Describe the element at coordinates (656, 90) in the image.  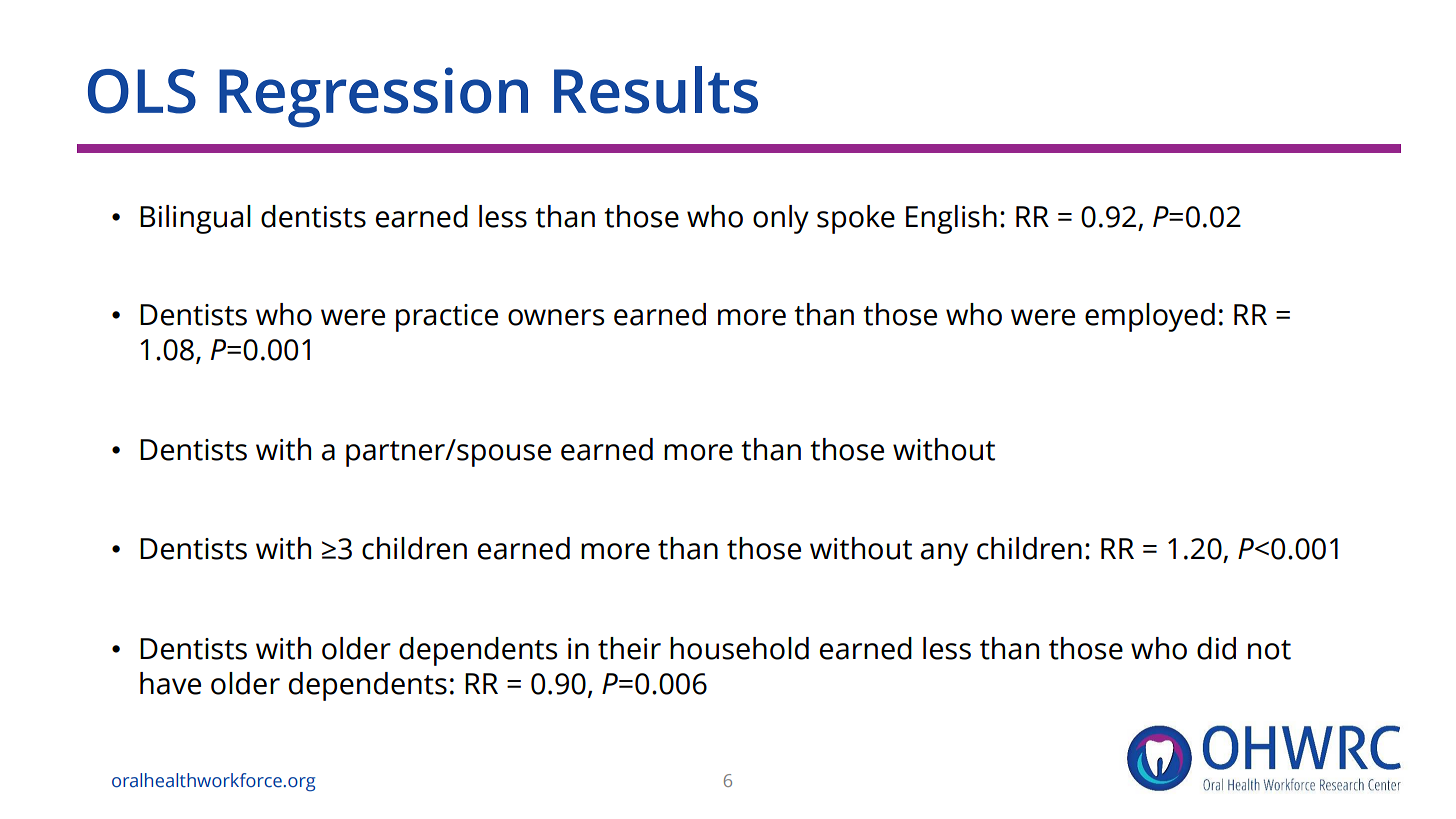
I see `Results` at that location.
